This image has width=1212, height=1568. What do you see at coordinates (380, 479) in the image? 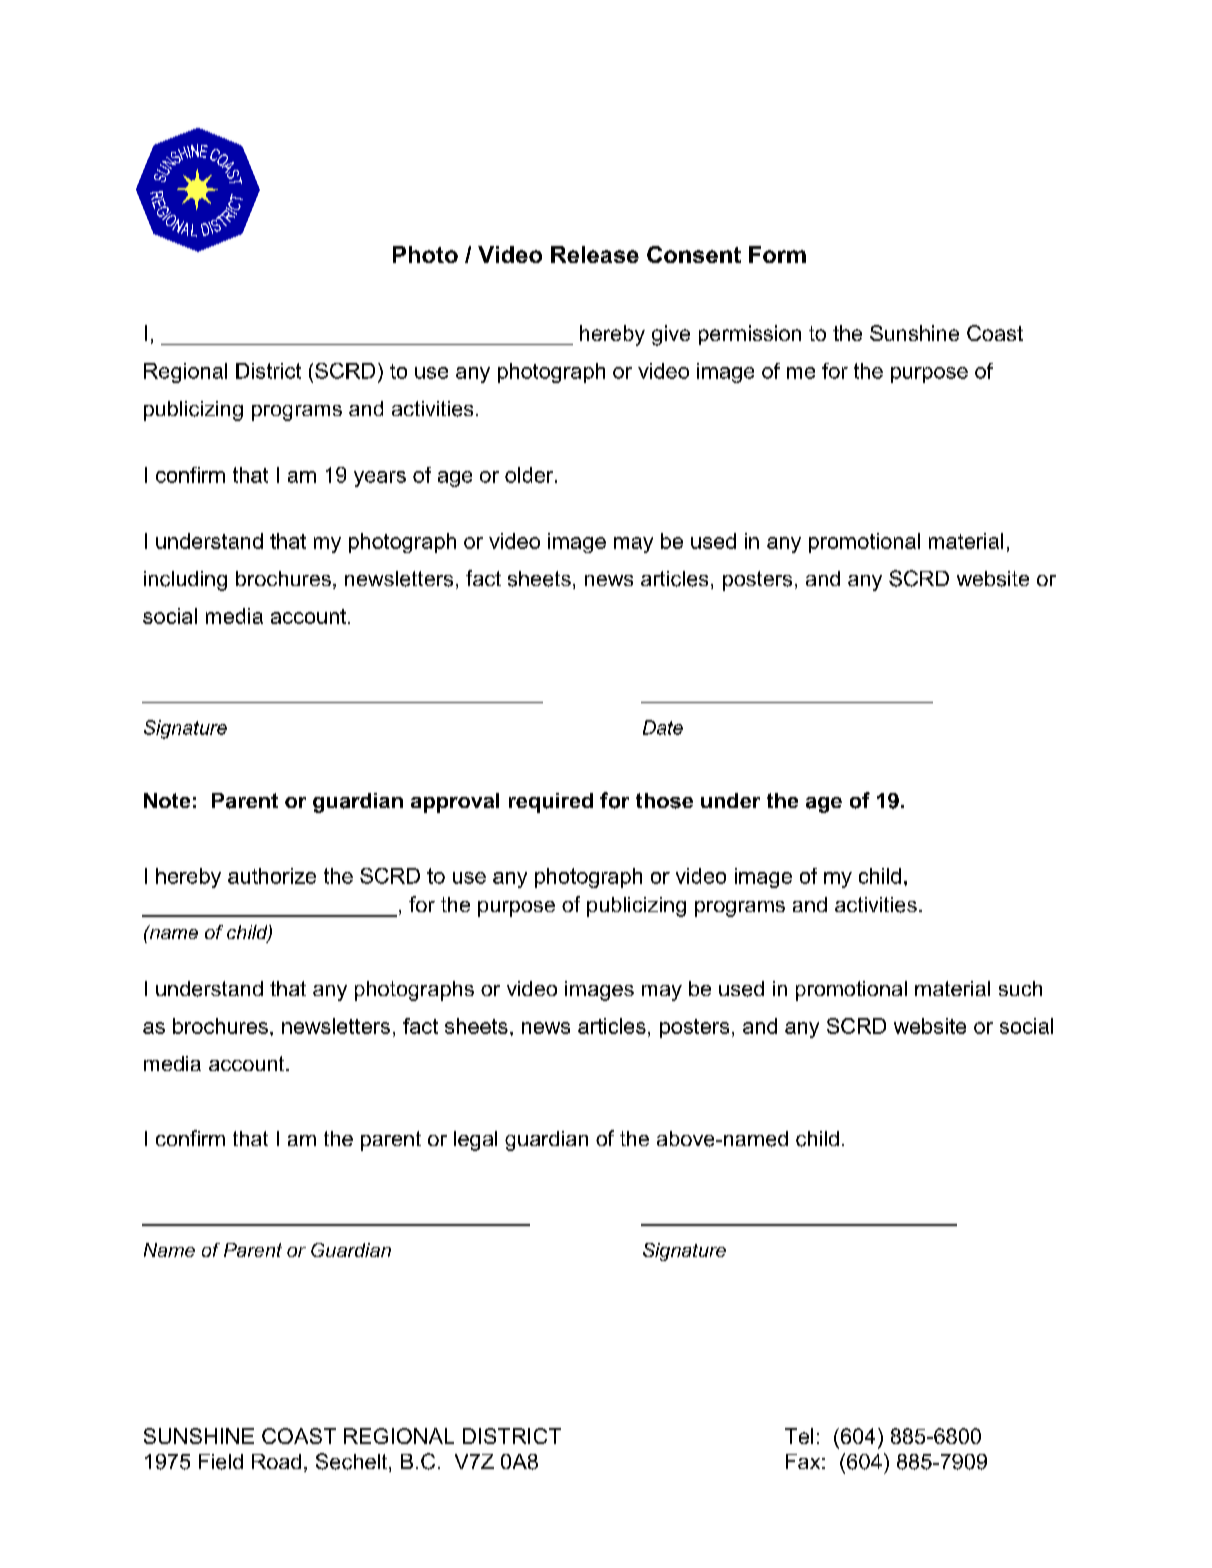
I see `years` at bounding box center [380, 479].
